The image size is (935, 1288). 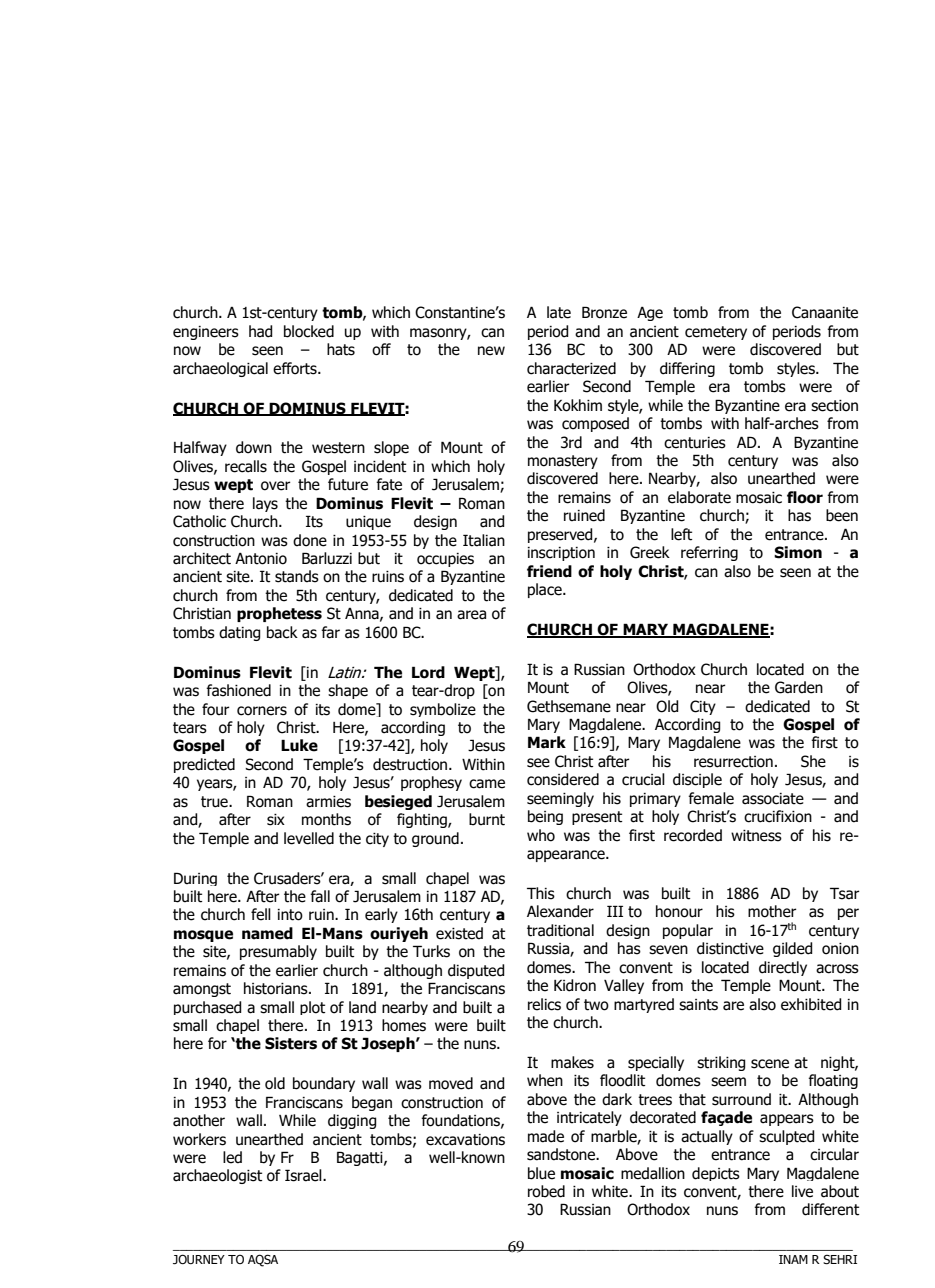 What do you see at coordinates (716, 333) in the screenshot?
I see `cemetery` at bounding box center [716, 333].
